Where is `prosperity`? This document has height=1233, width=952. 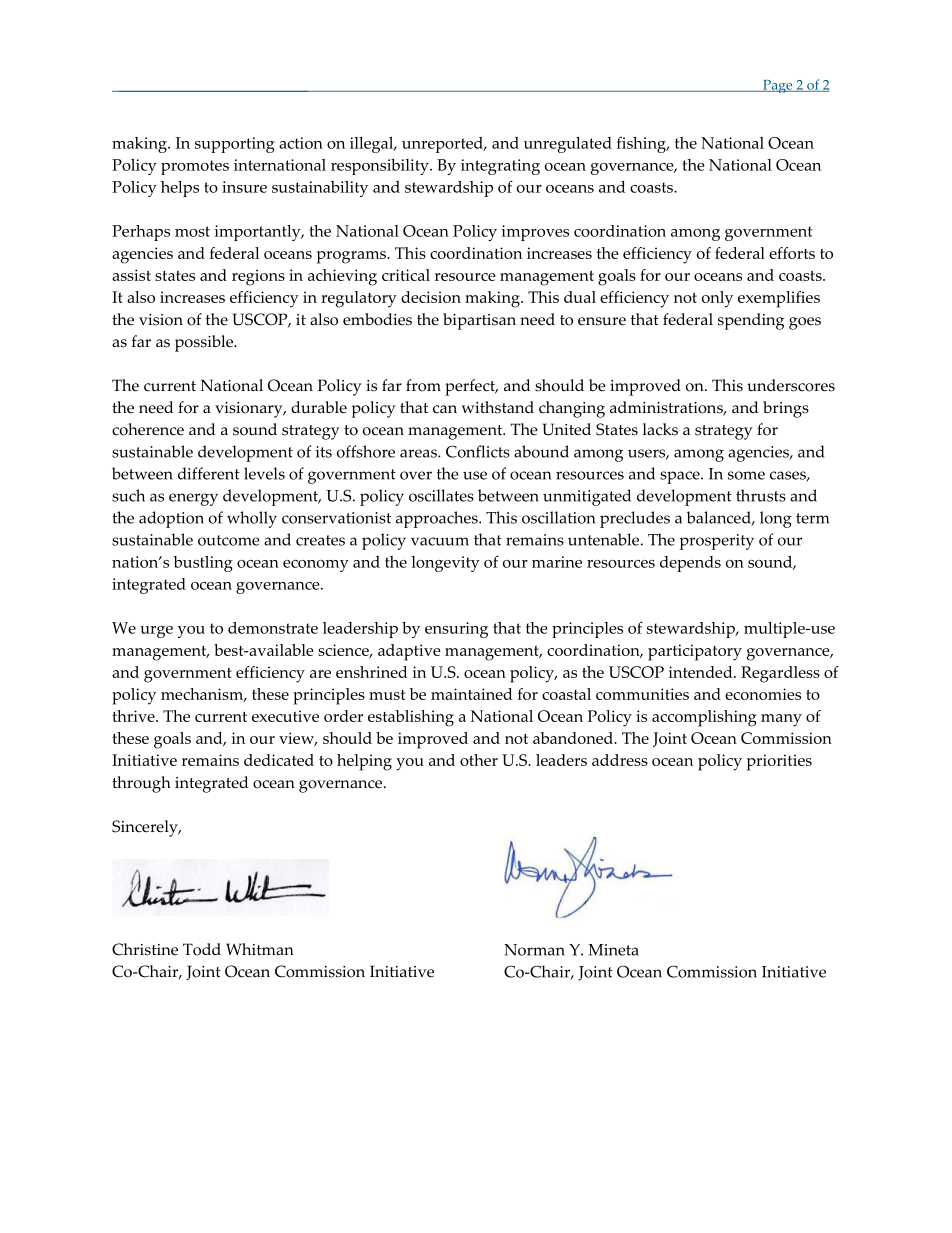
prosperity is located at coordinates (716, 542).
